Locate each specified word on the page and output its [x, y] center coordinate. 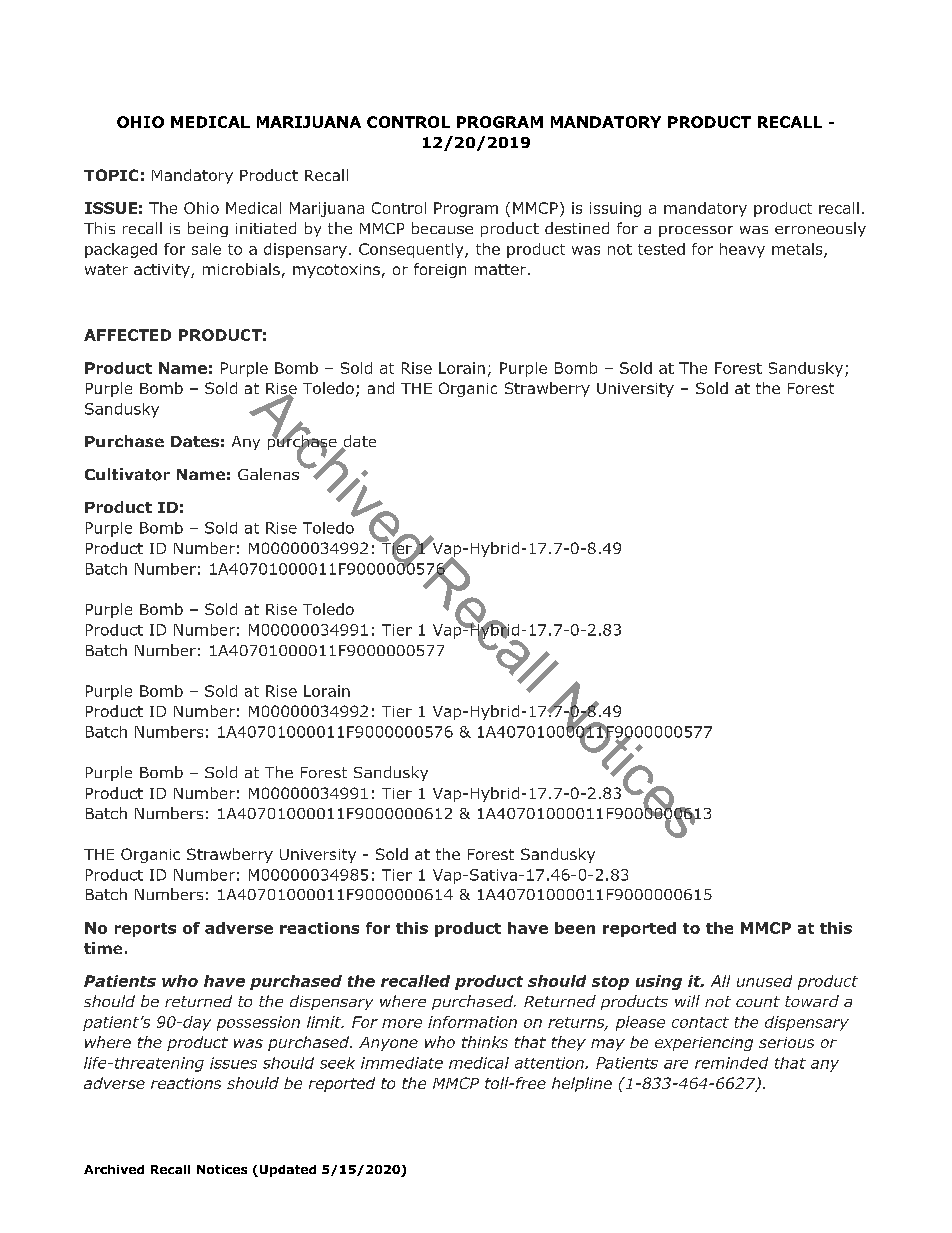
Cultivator [127, 474]
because [442, 228]
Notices [222, 1169]
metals [798, 250]
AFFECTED [127, 335]
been [575, 928]
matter [500, 269]
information [472, 1022]
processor [696, 231]
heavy [742, 250]
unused [764, 981]
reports [145, 930]
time [103, 948]
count [758, 1001]
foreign [440, 270]
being [208, 229]
